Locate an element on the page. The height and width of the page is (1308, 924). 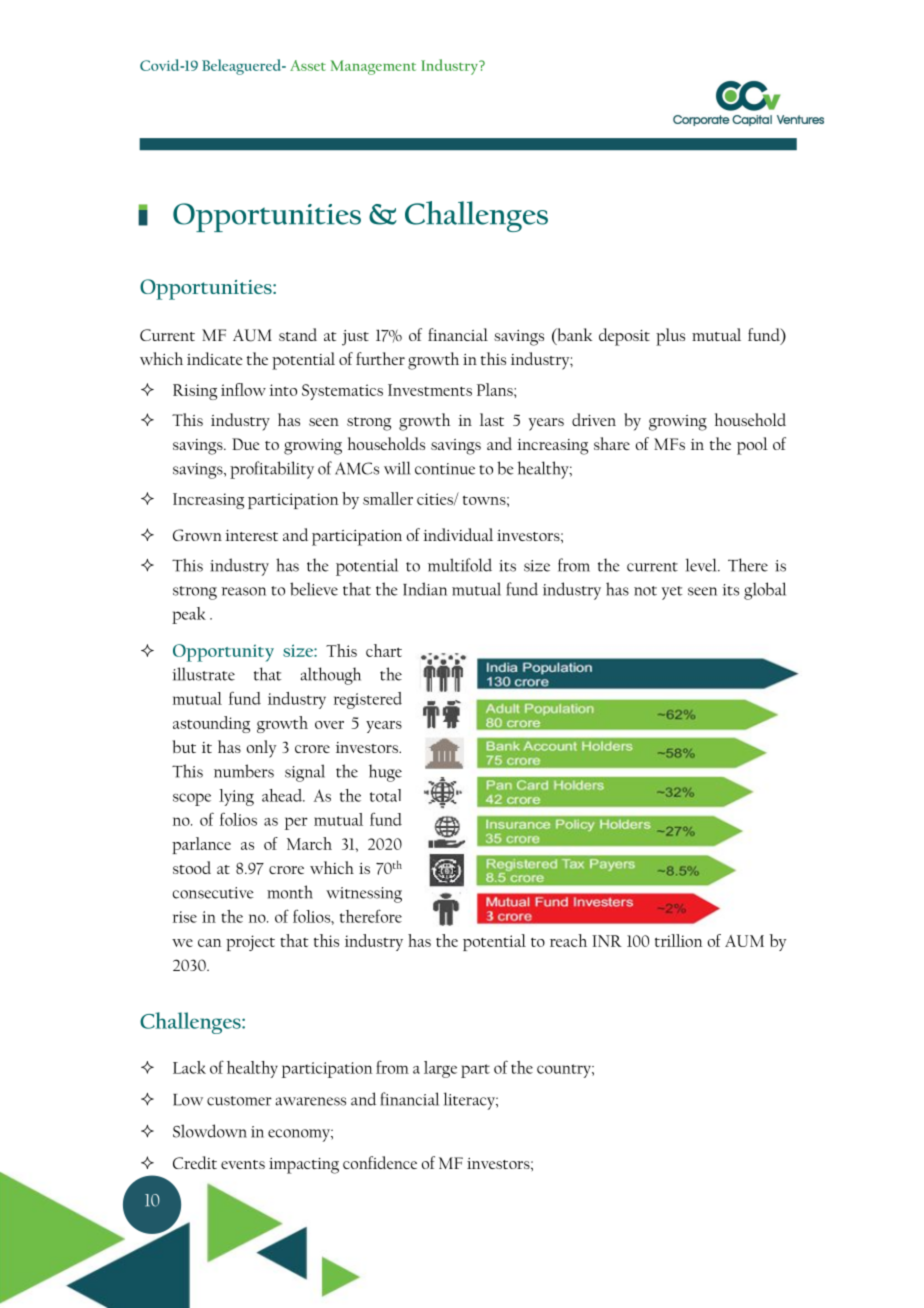
literacy is located at coordinates (470, 1101).
